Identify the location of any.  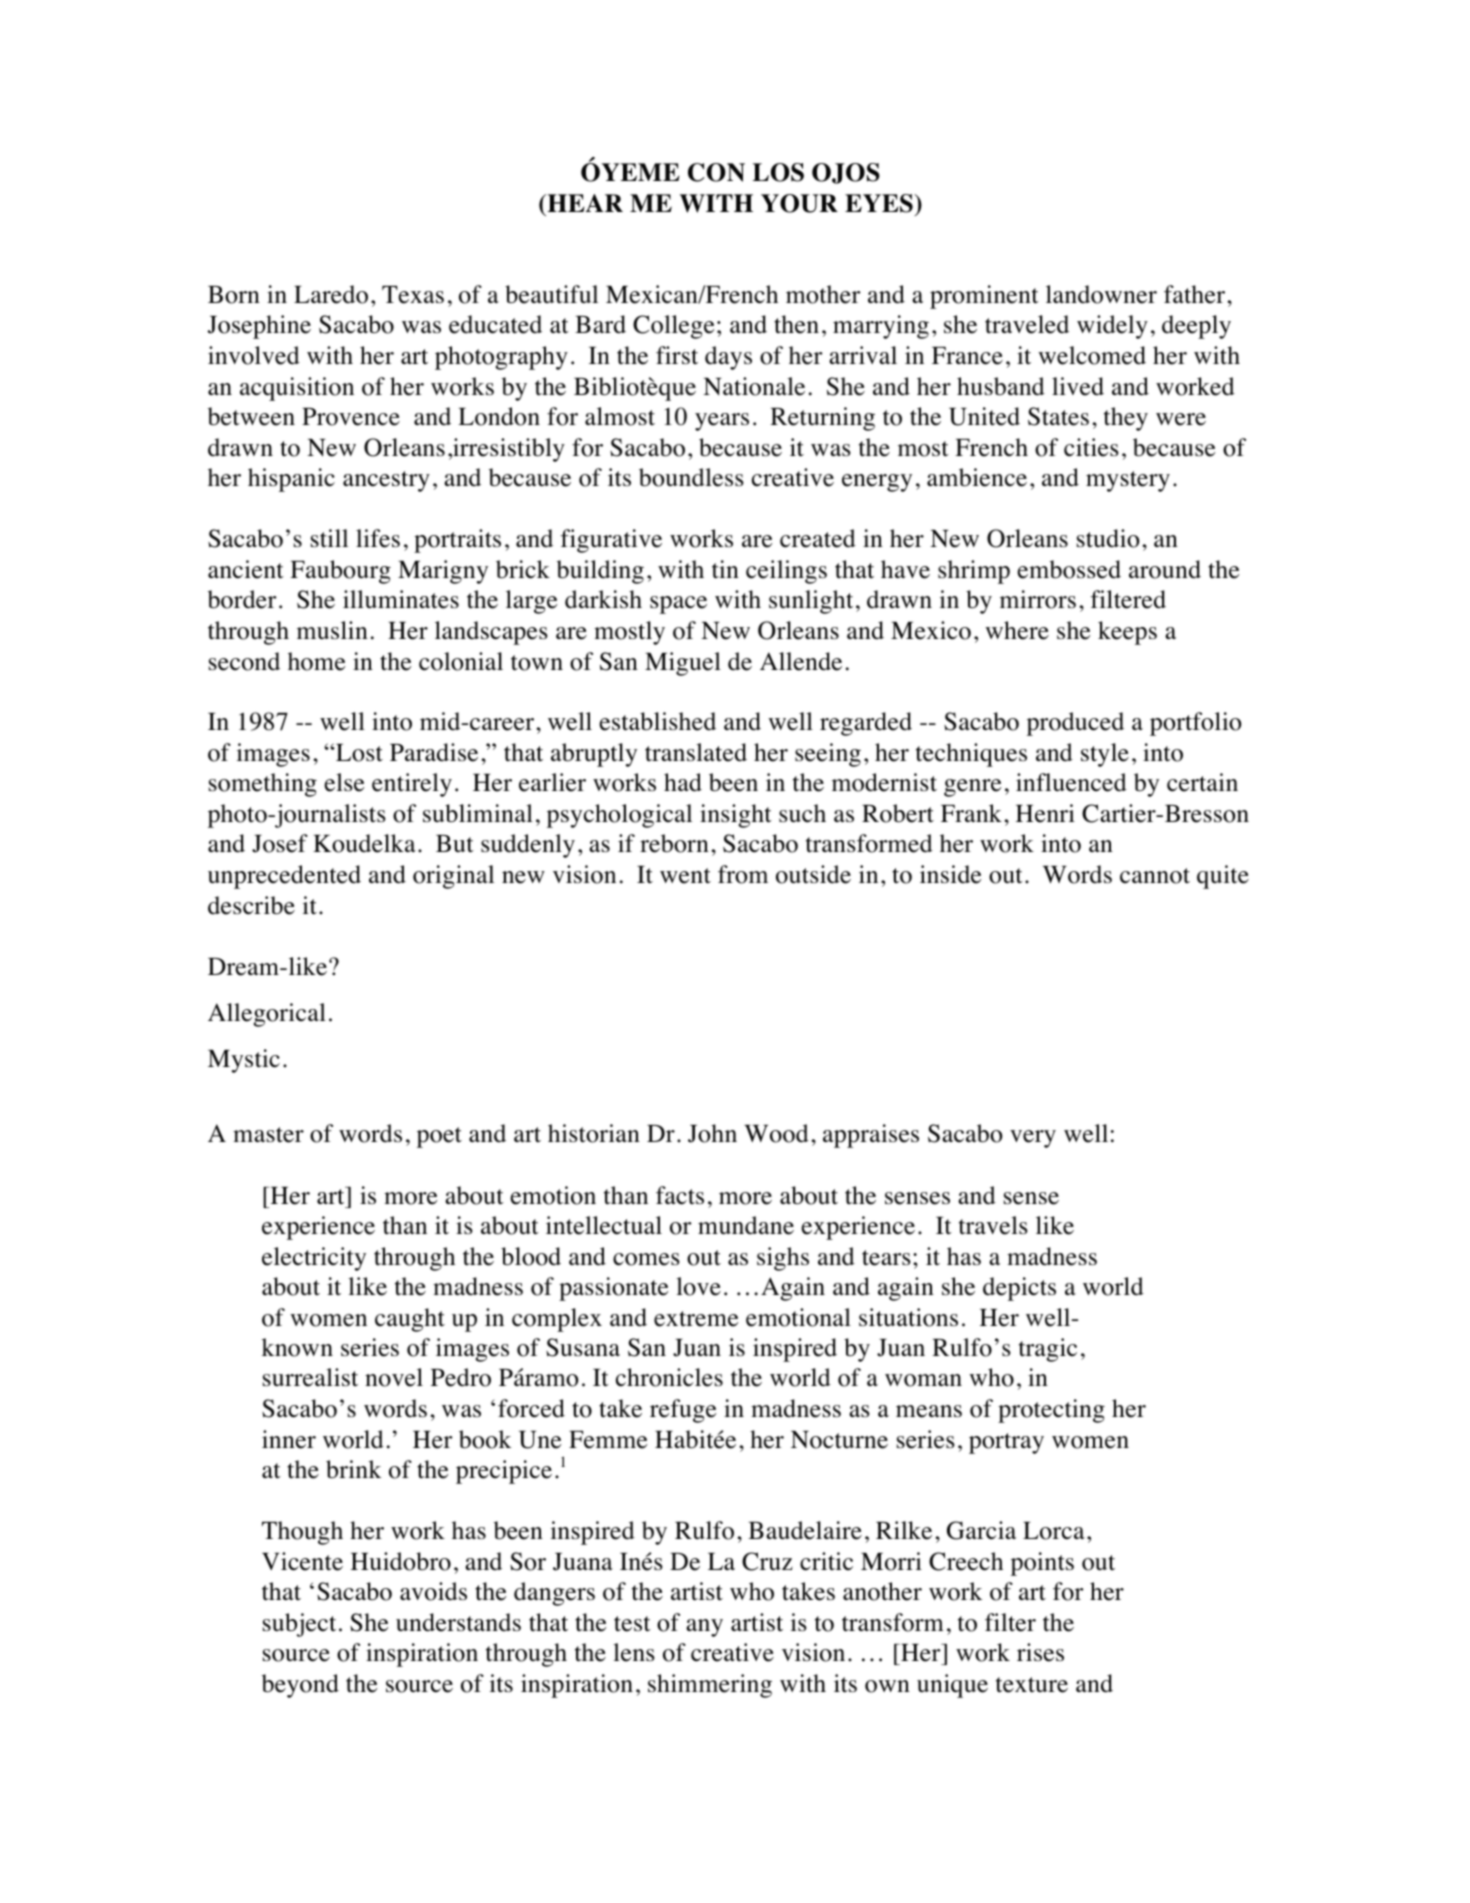
(704, 1628).
